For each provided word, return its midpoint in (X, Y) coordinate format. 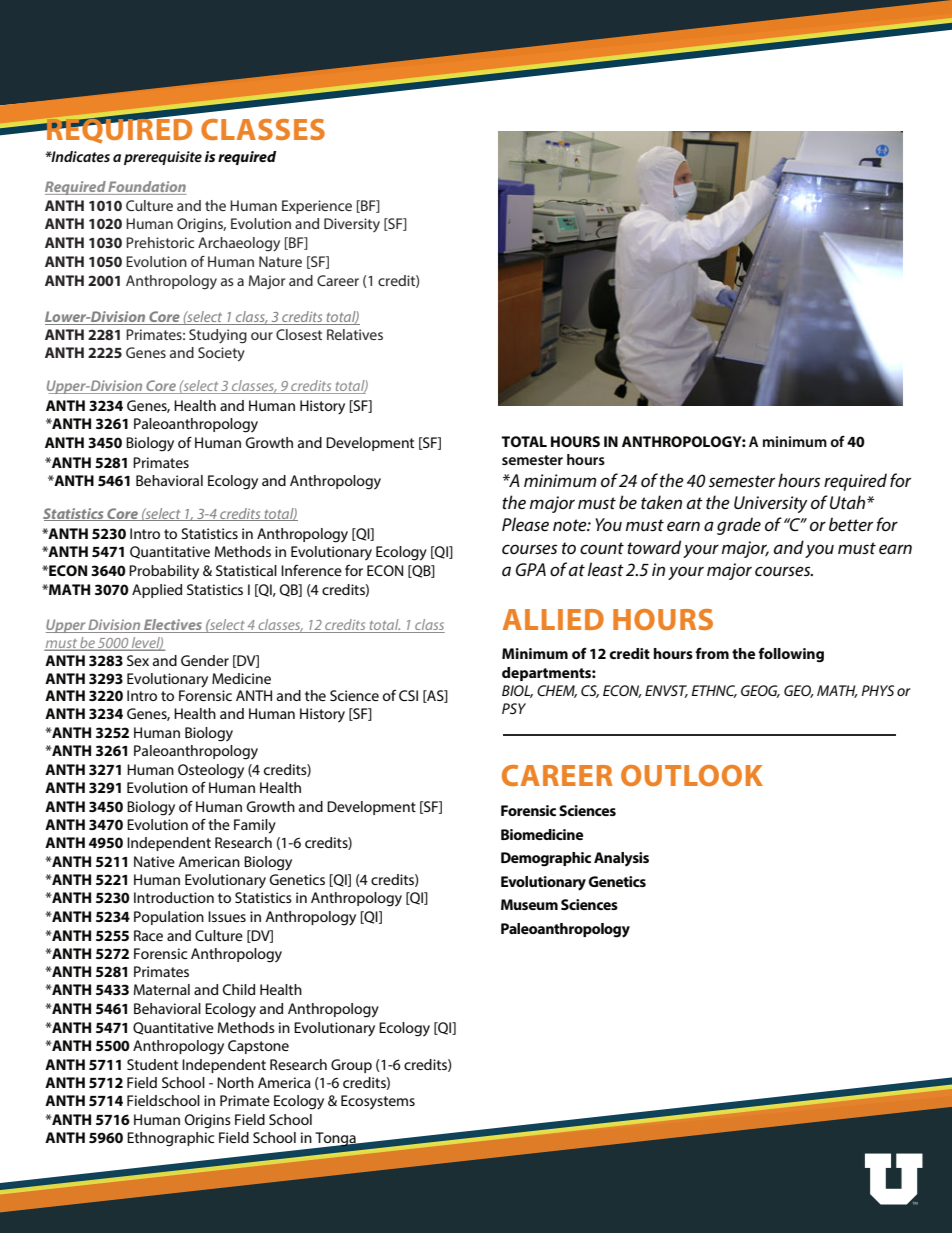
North (235, 1082)
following (791, 655)
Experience (317, 207)
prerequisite (163, 158)
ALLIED (553, 619)
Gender (205, 660)
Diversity (352, 225)
